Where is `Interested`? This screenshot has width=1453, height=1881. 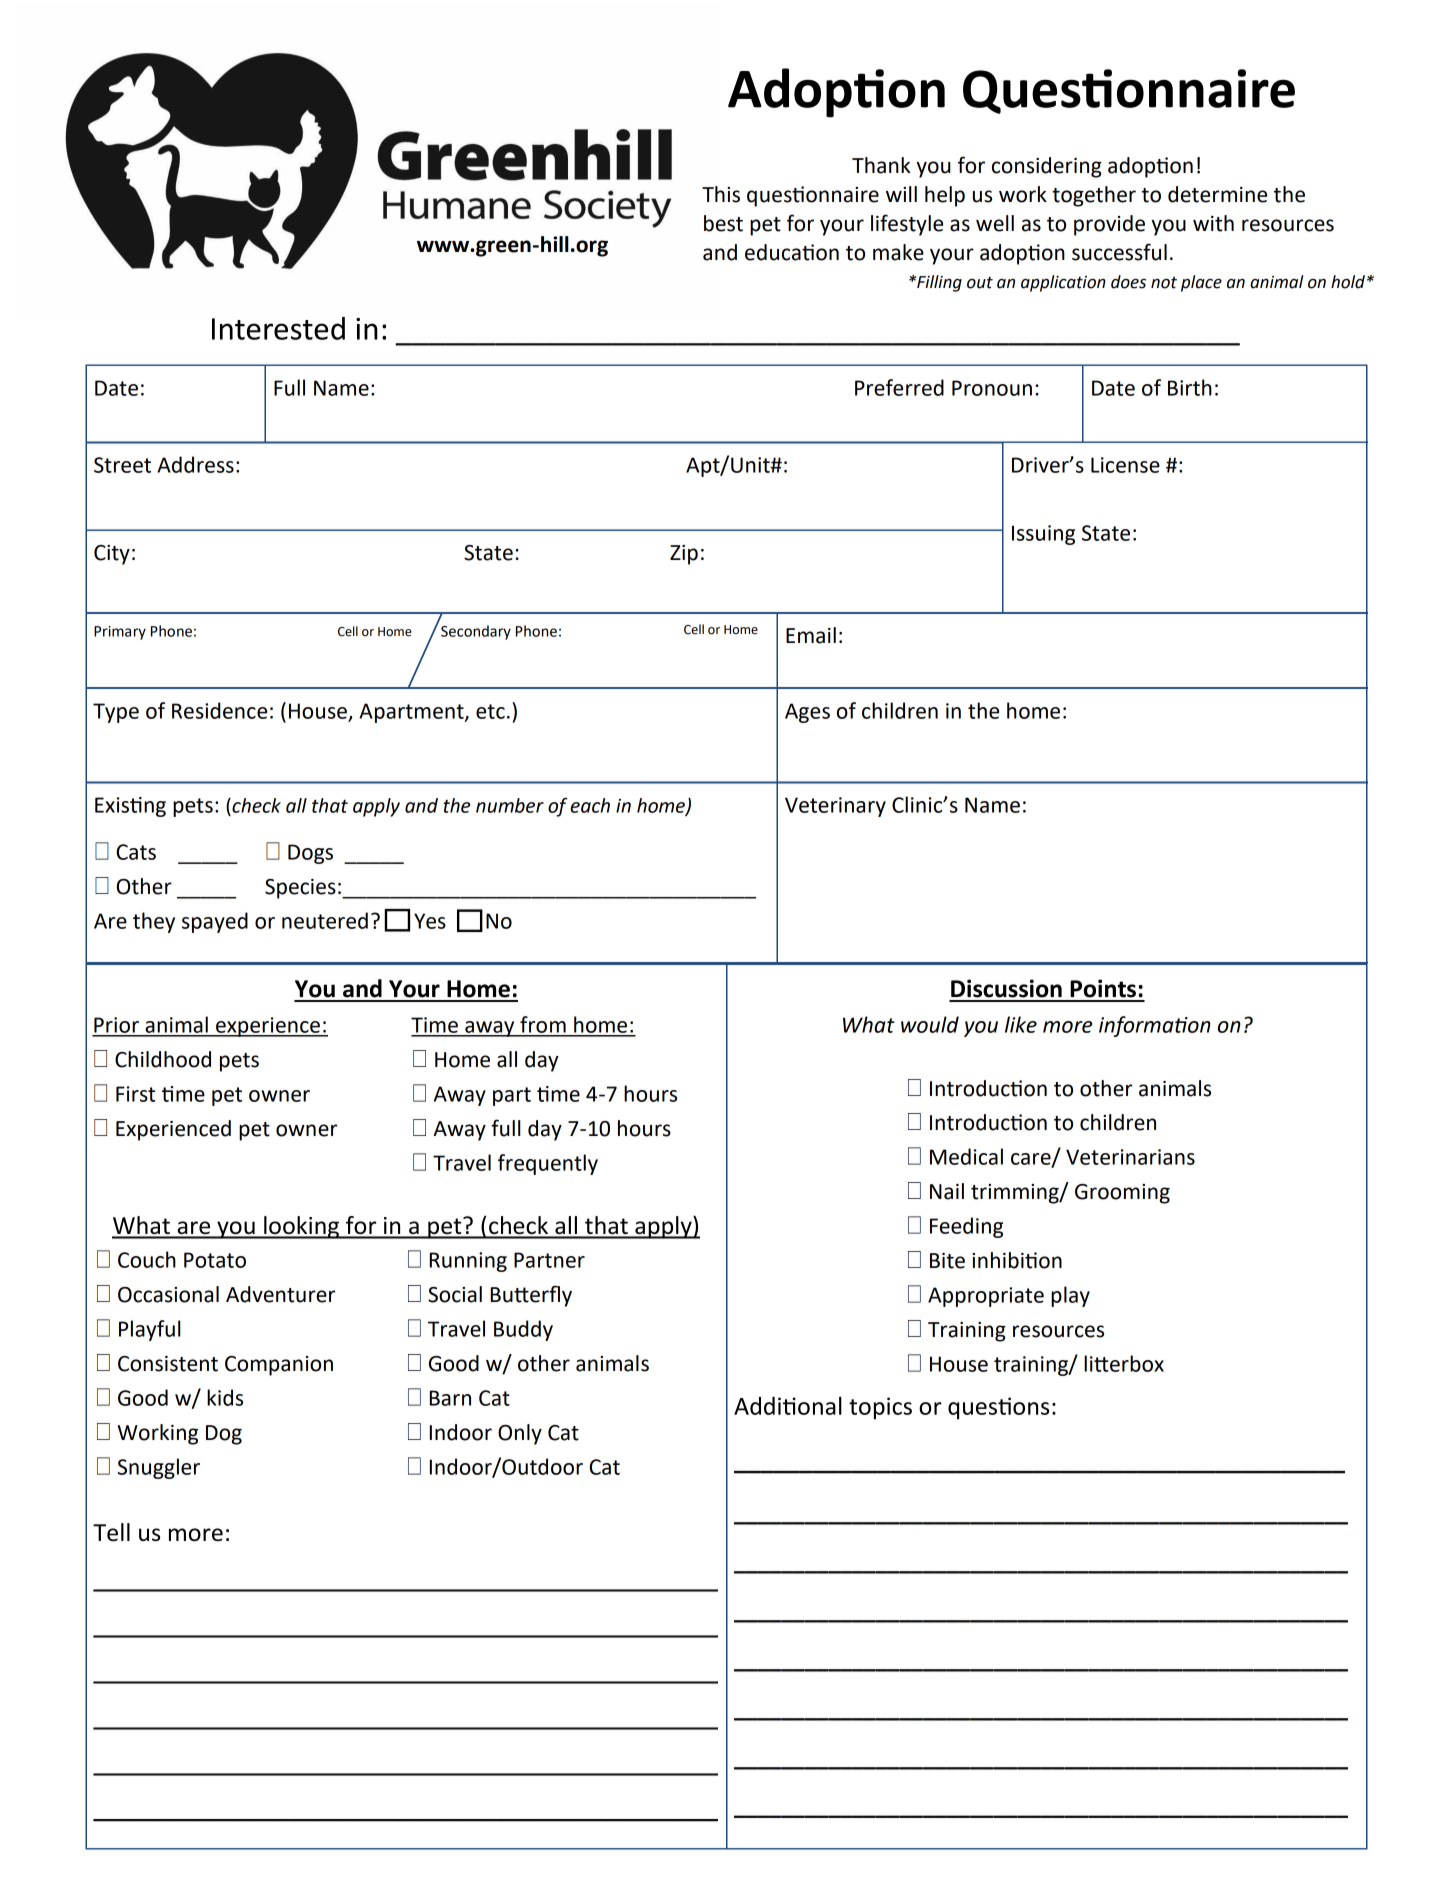
Interested is located at coordinates (278, 328).
